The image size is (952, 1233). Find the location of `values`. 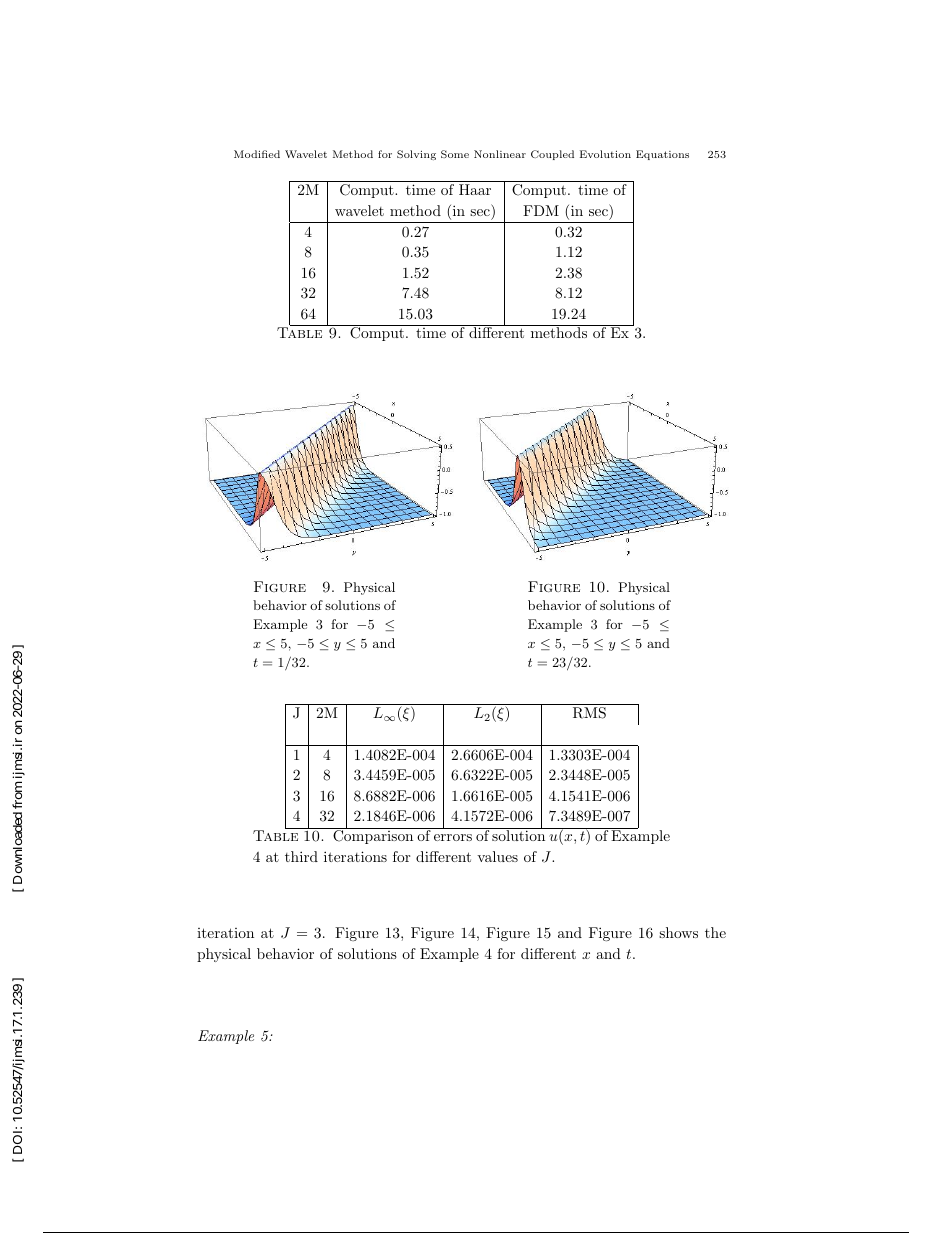

values is located at coordinates (497, 856).
